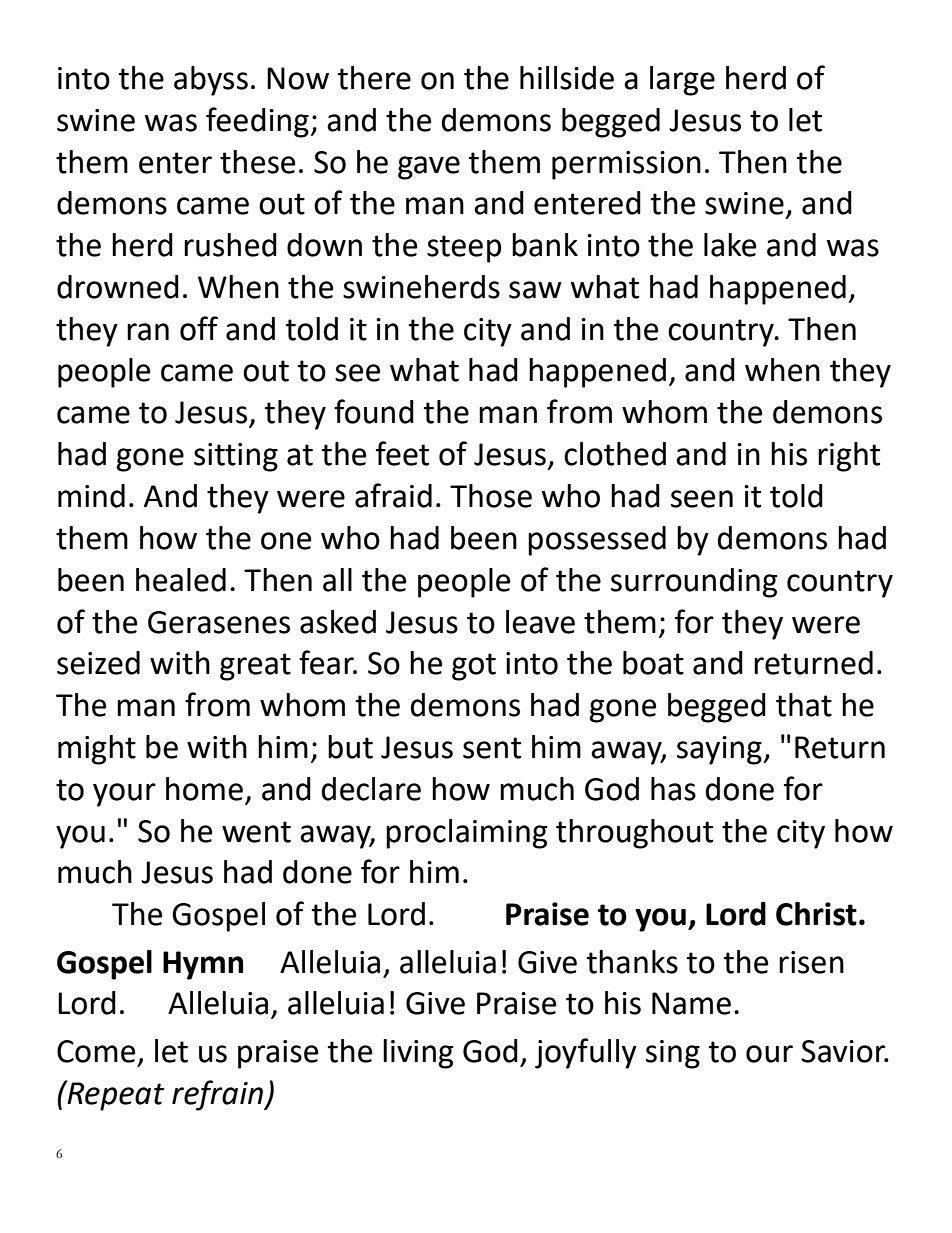 This document has width=952, height=1233. I want to click on great, so click(255, 667).
